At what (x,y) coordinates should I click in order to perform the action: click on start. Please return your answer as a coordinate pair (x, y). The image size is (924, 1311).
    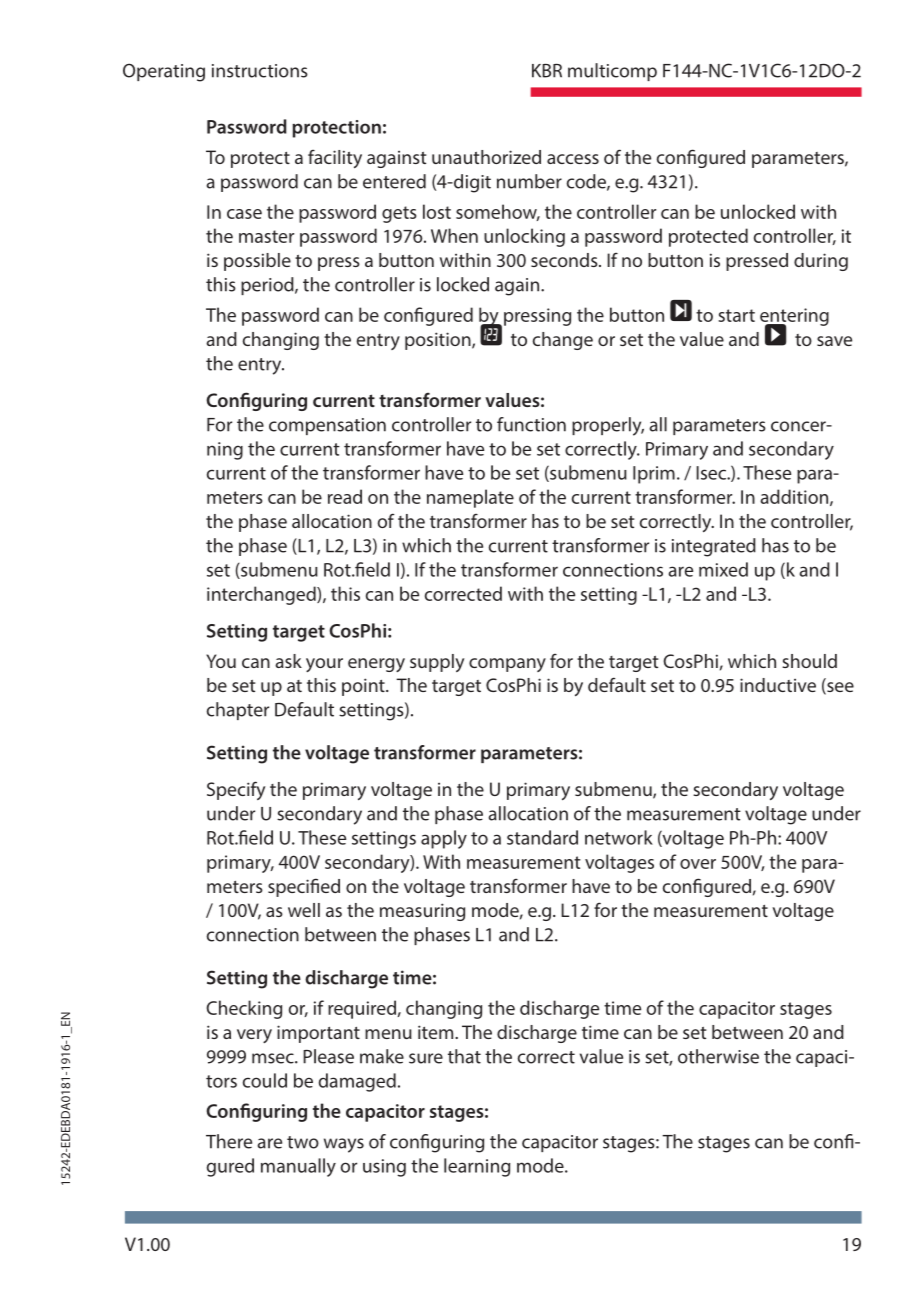
    Looking at the image, I should click on (736, 315).
